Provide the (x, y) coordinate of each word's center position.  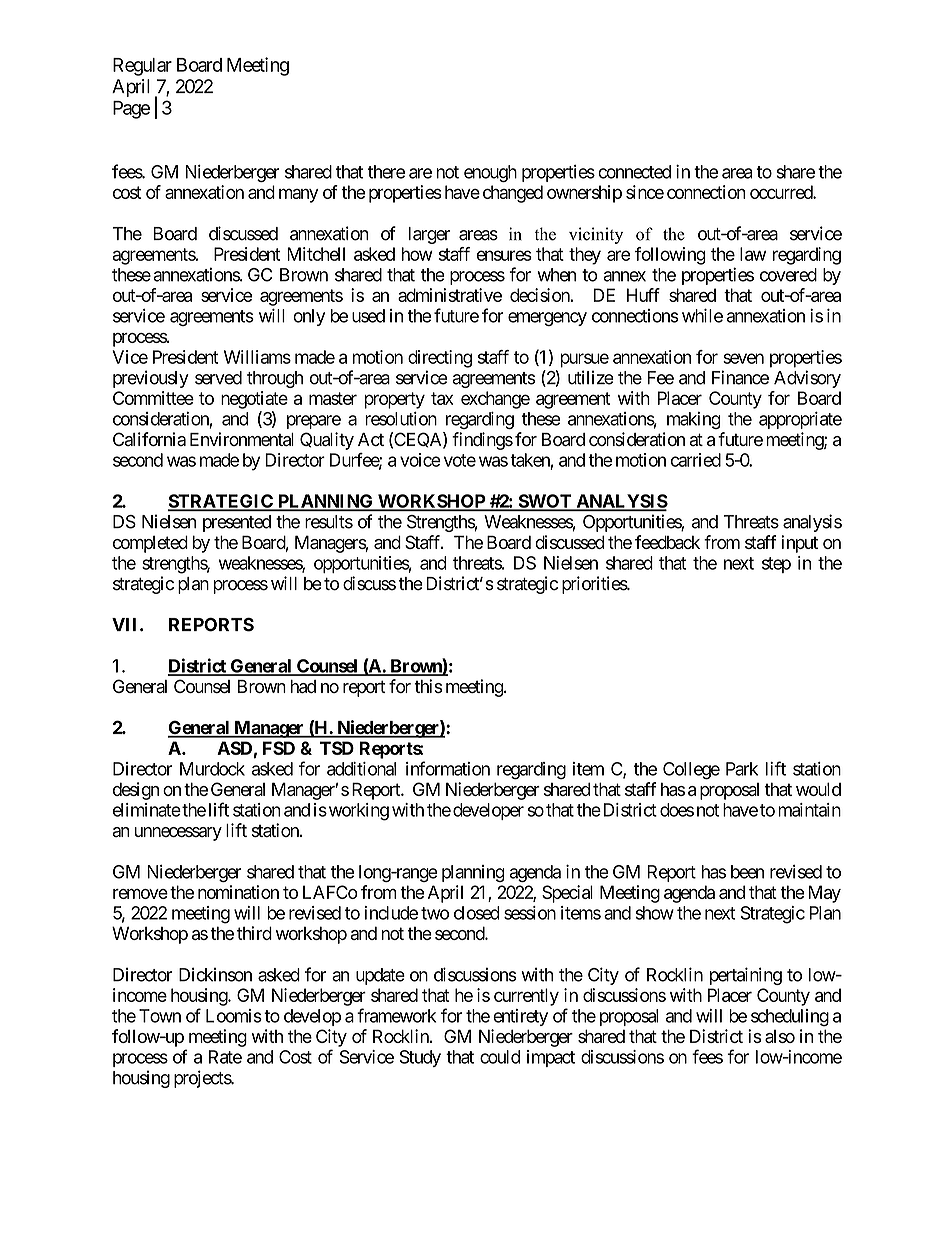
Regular (142, 67)
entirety (520, 1017)
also (780, 1036)
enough (490, 173)
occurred (782, 192)
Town (160, 1016)
